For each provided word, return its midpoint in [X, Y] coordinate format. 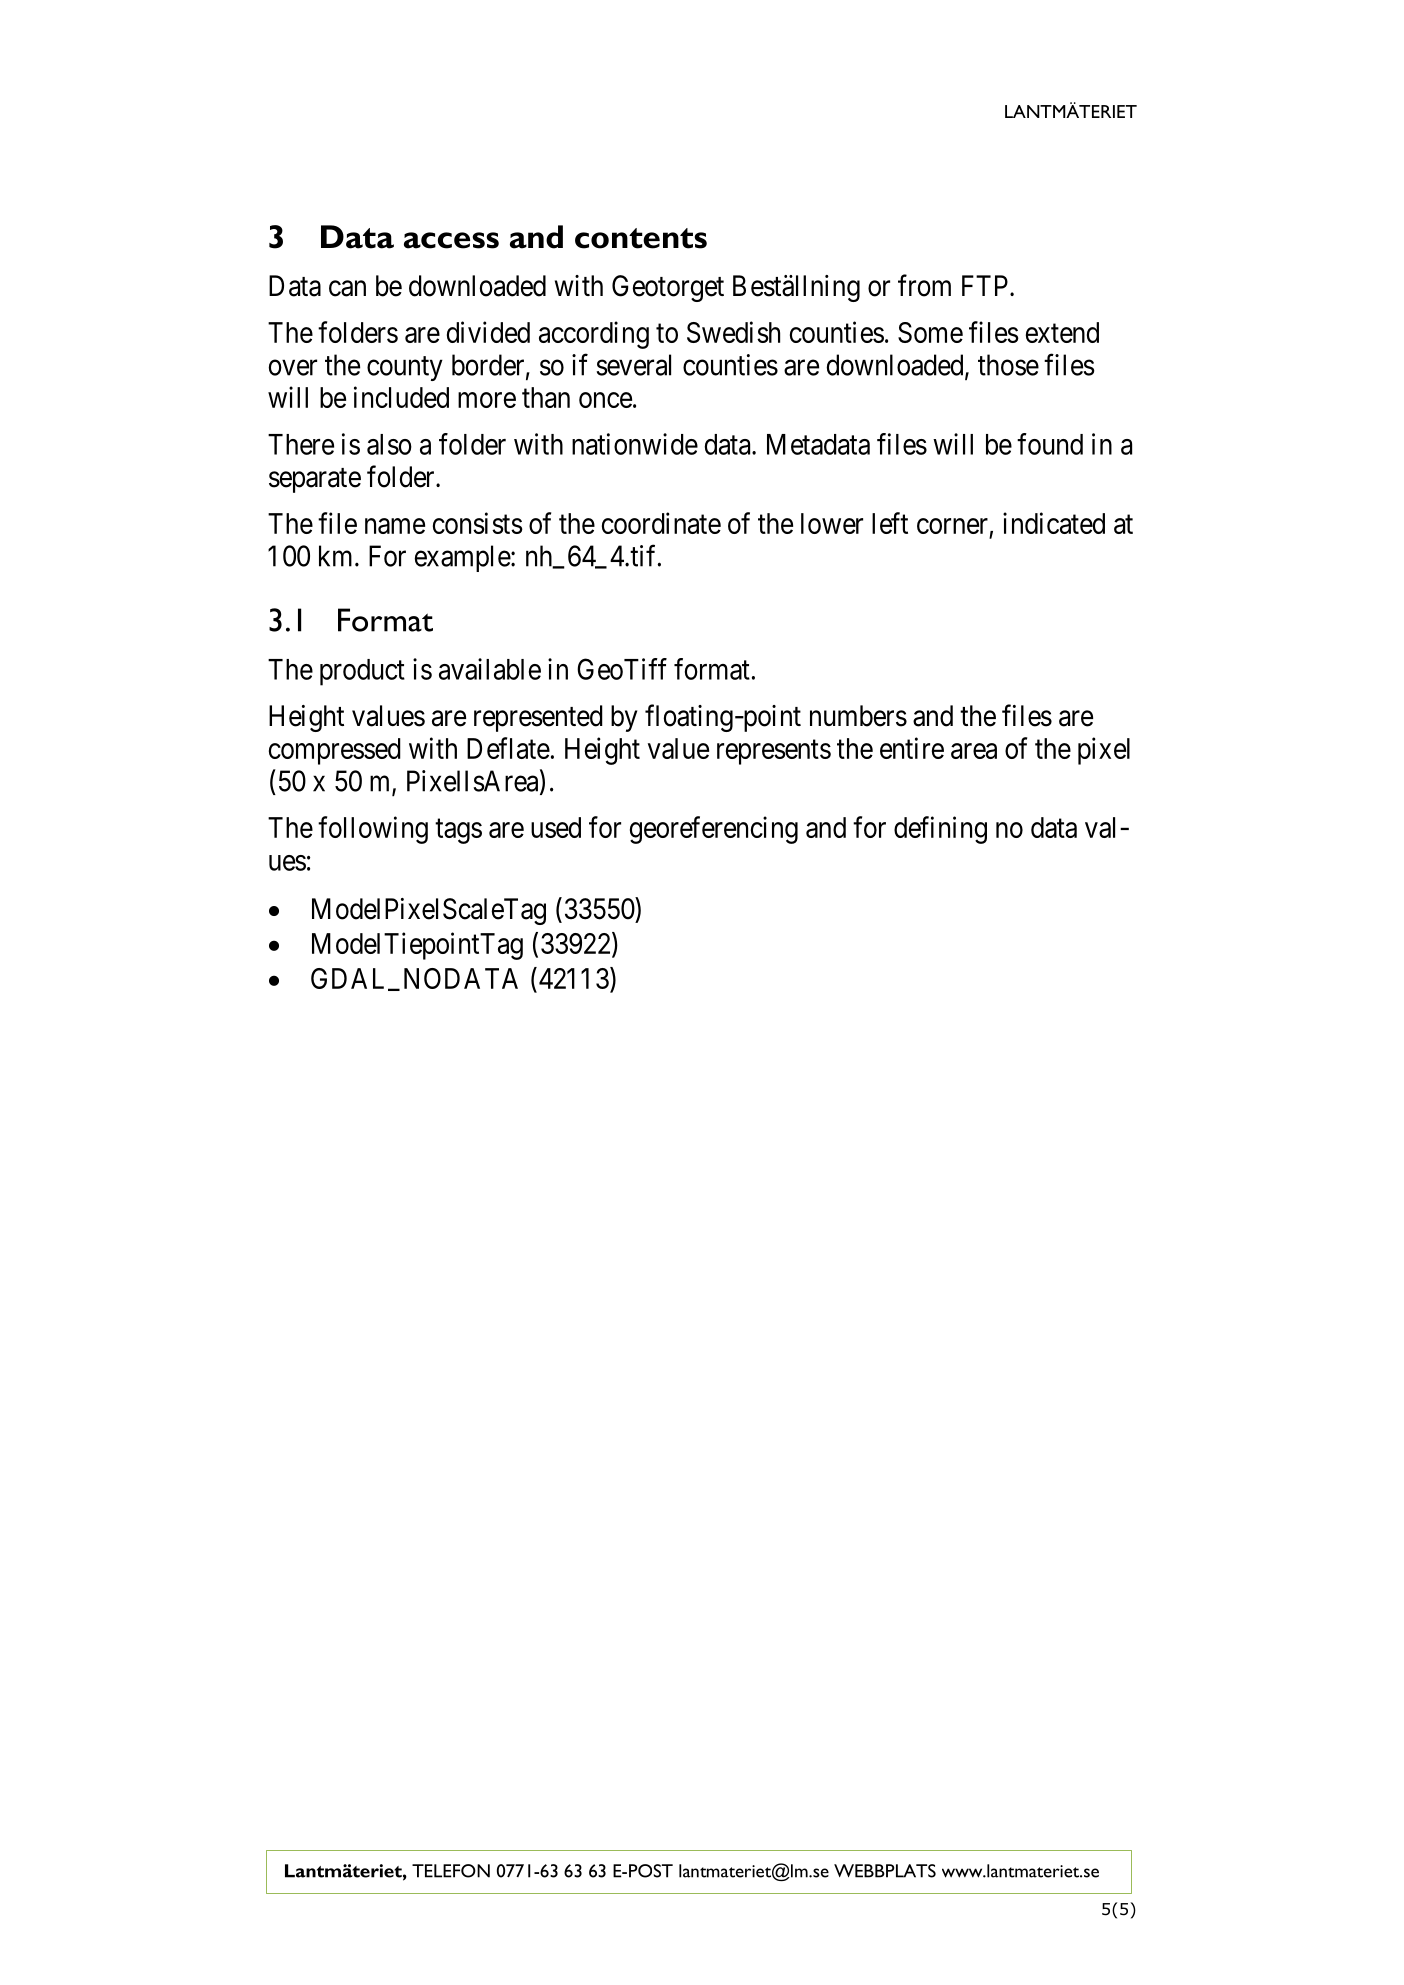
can [347, 289]
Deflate [508, 748]
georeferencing [714, 830]
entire [912, 748]
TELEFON [451, 1871]
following [373, 830]
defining [940, 830]
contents [641, 238]
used [556, 827]
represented [538, 718]
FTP [986, 285]
